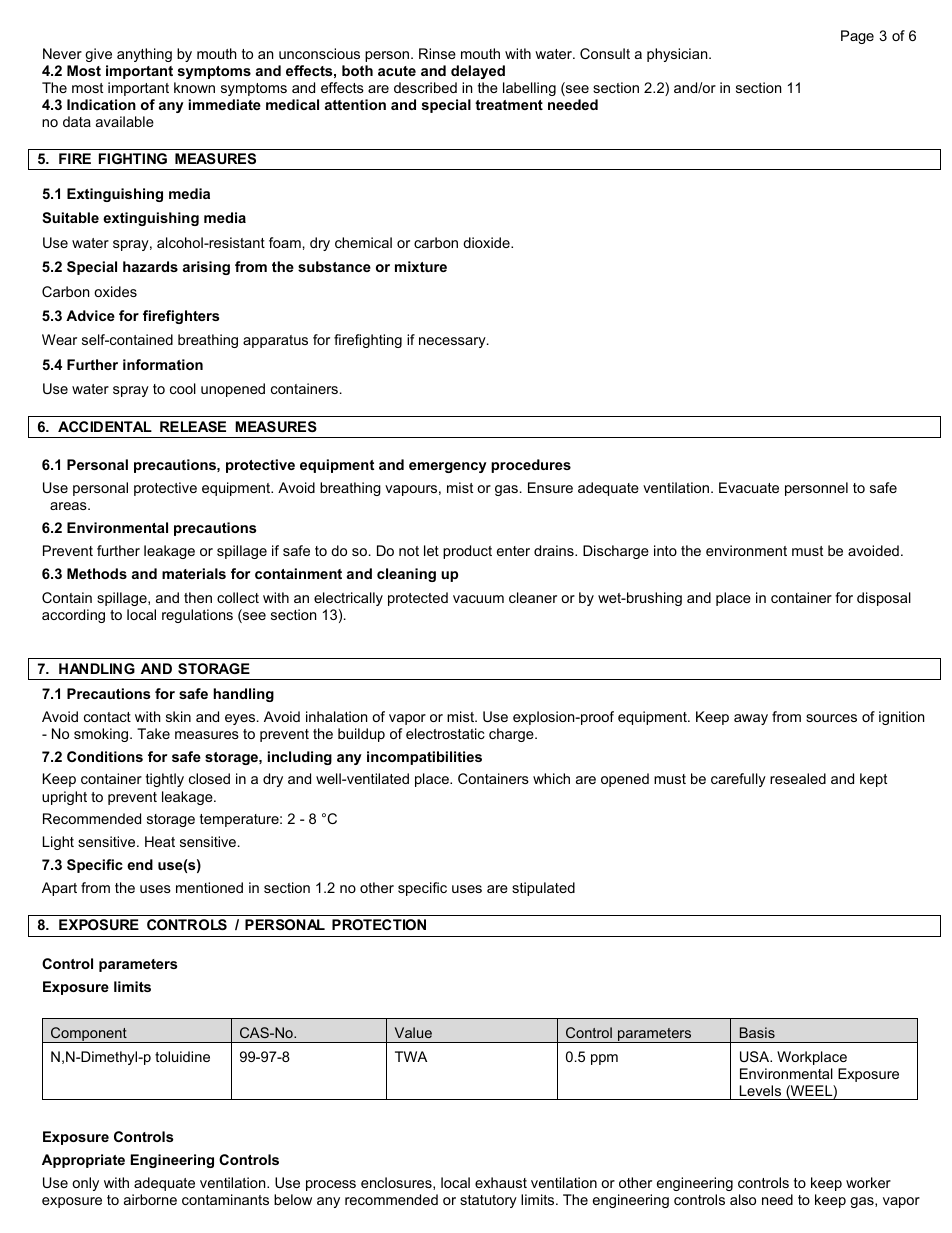 The height and width of the screenshot is (1233, 952). What do you see at coordinates (150, 266) in the screenshot?
I see `hazards` at bounding box center [150, 266].
